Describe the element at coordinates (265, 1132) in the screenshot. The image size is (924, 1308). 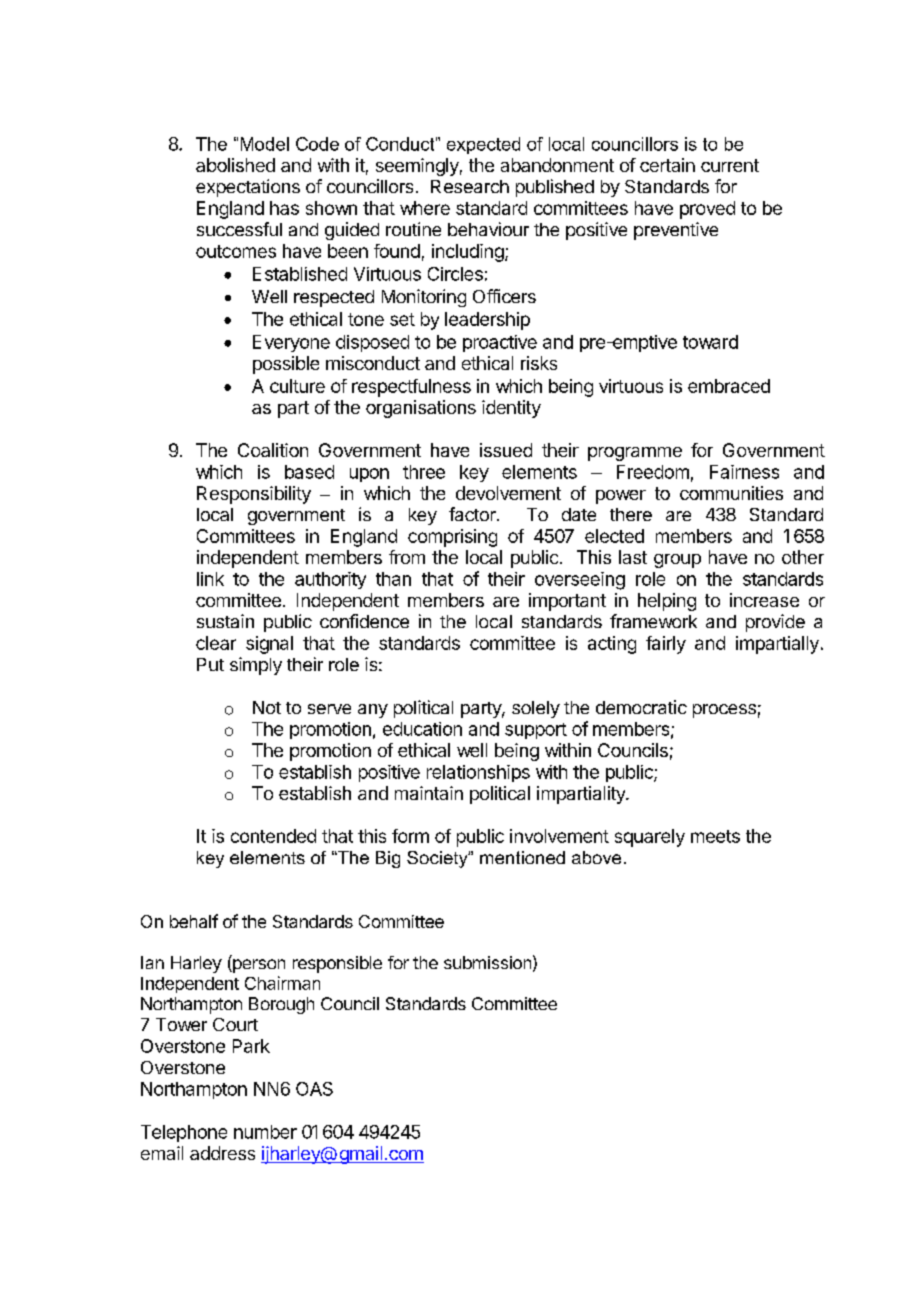
I see `number` at that location.
